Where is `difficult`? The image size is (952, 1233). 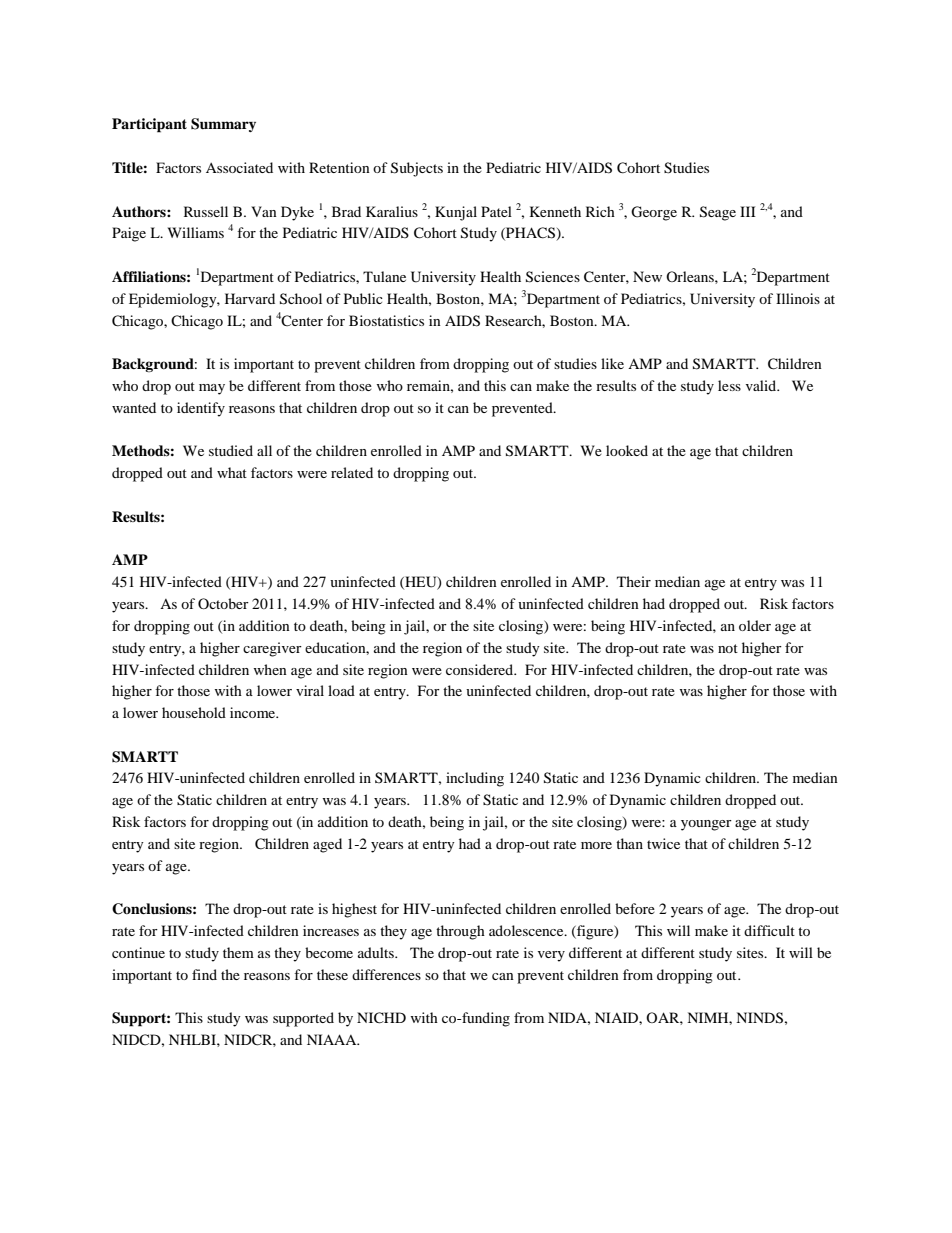 difficult is located at coordinates (769, 930).
